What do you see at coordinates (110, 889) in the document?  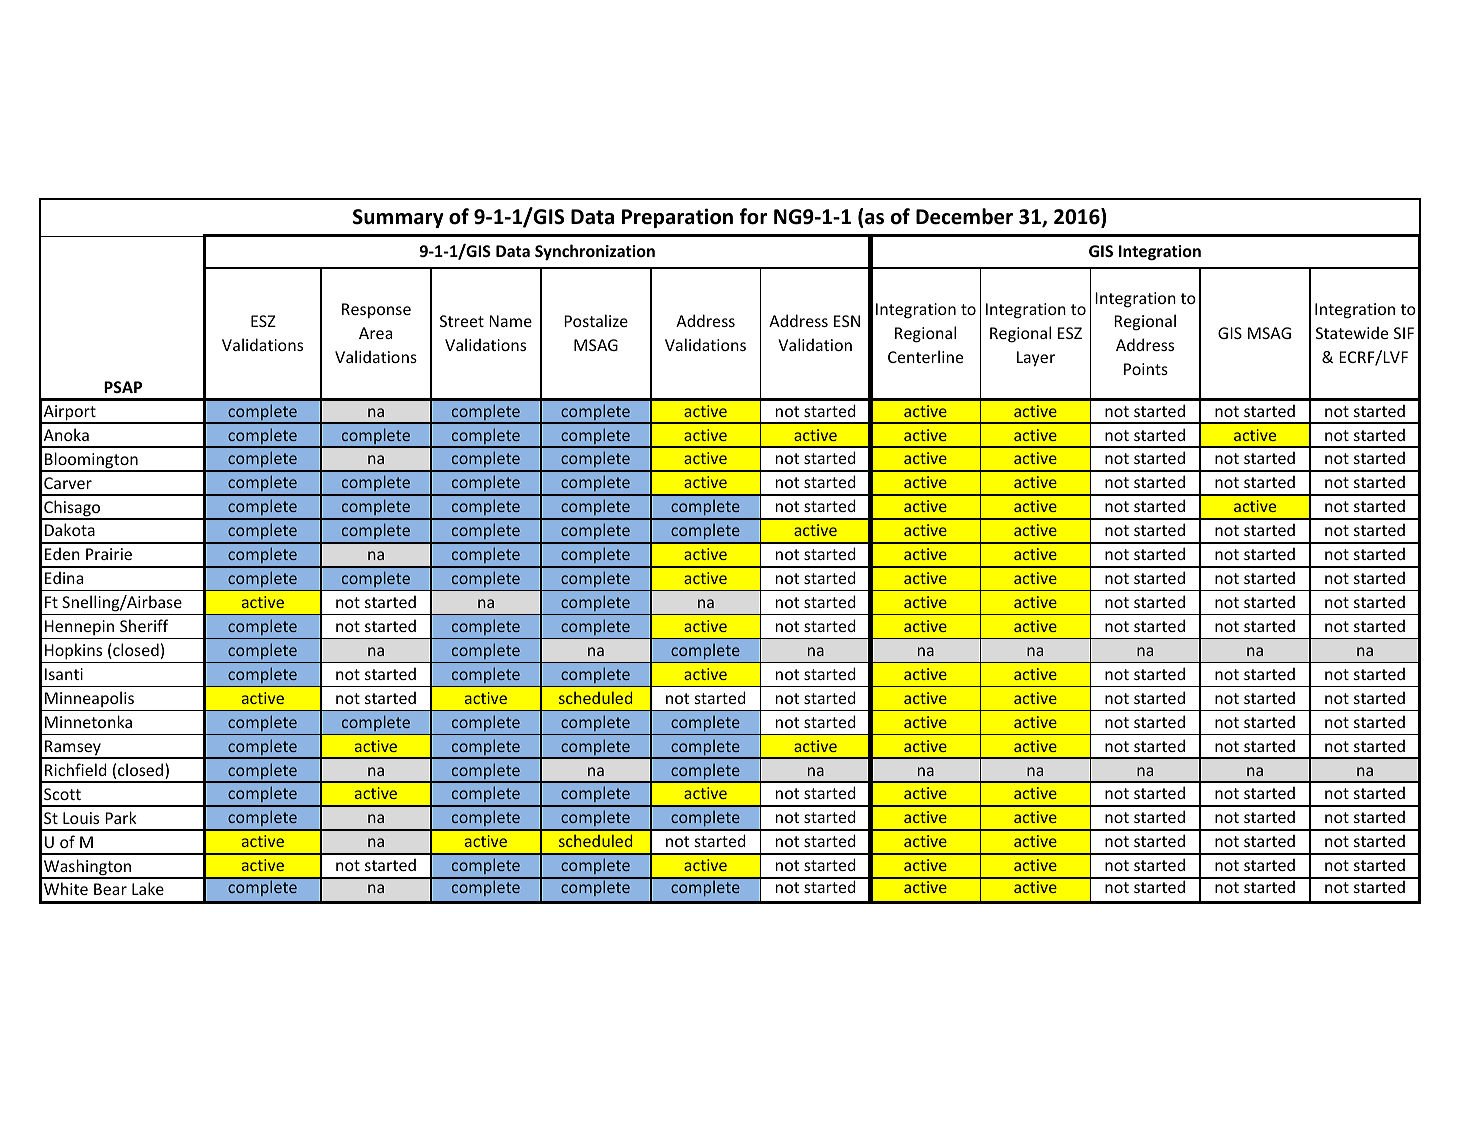 I see `Bear` at bounding box center [110, 889].
